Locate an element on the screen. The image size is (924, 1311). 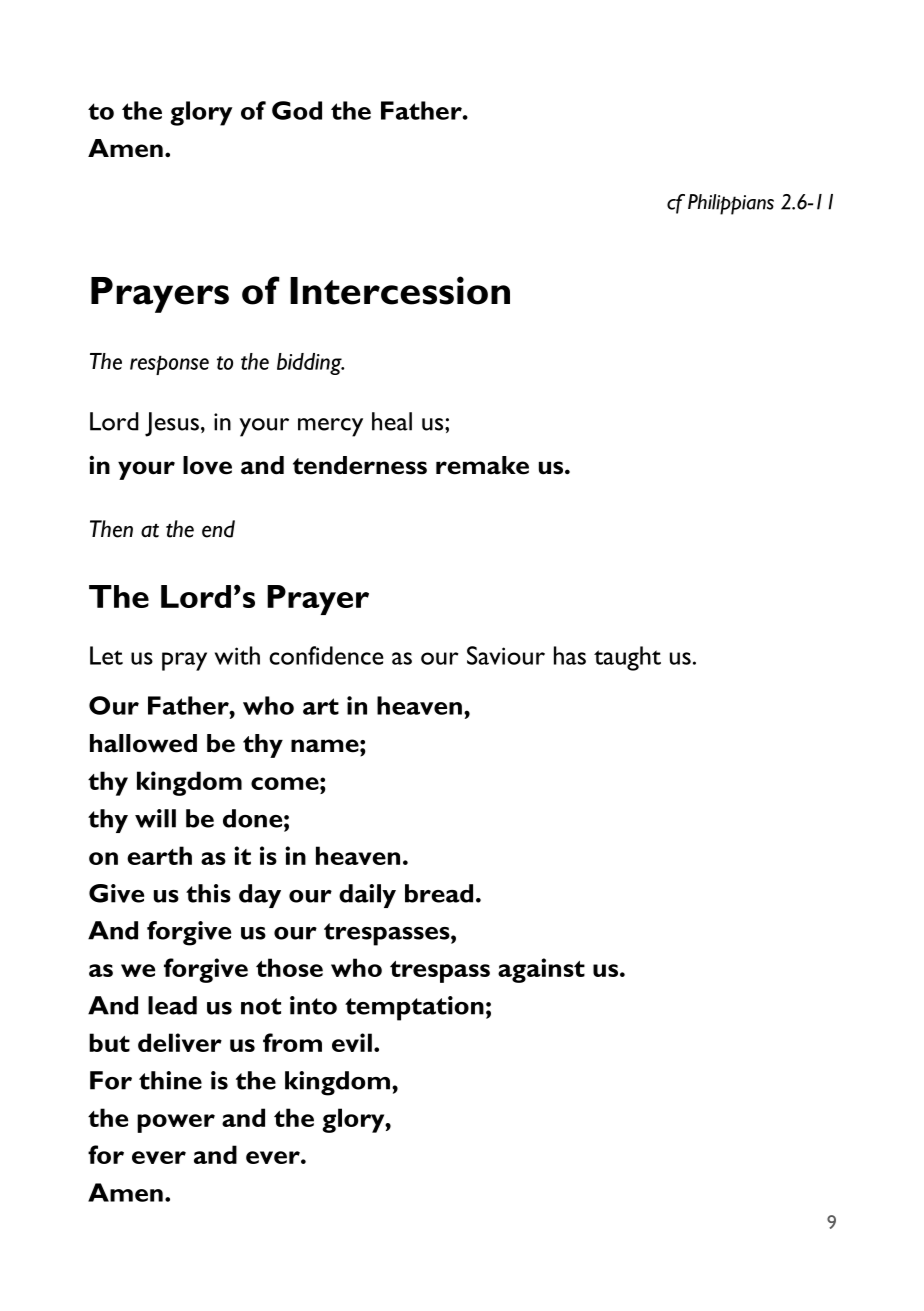
Philippians is located at coordinates (731, 204).
